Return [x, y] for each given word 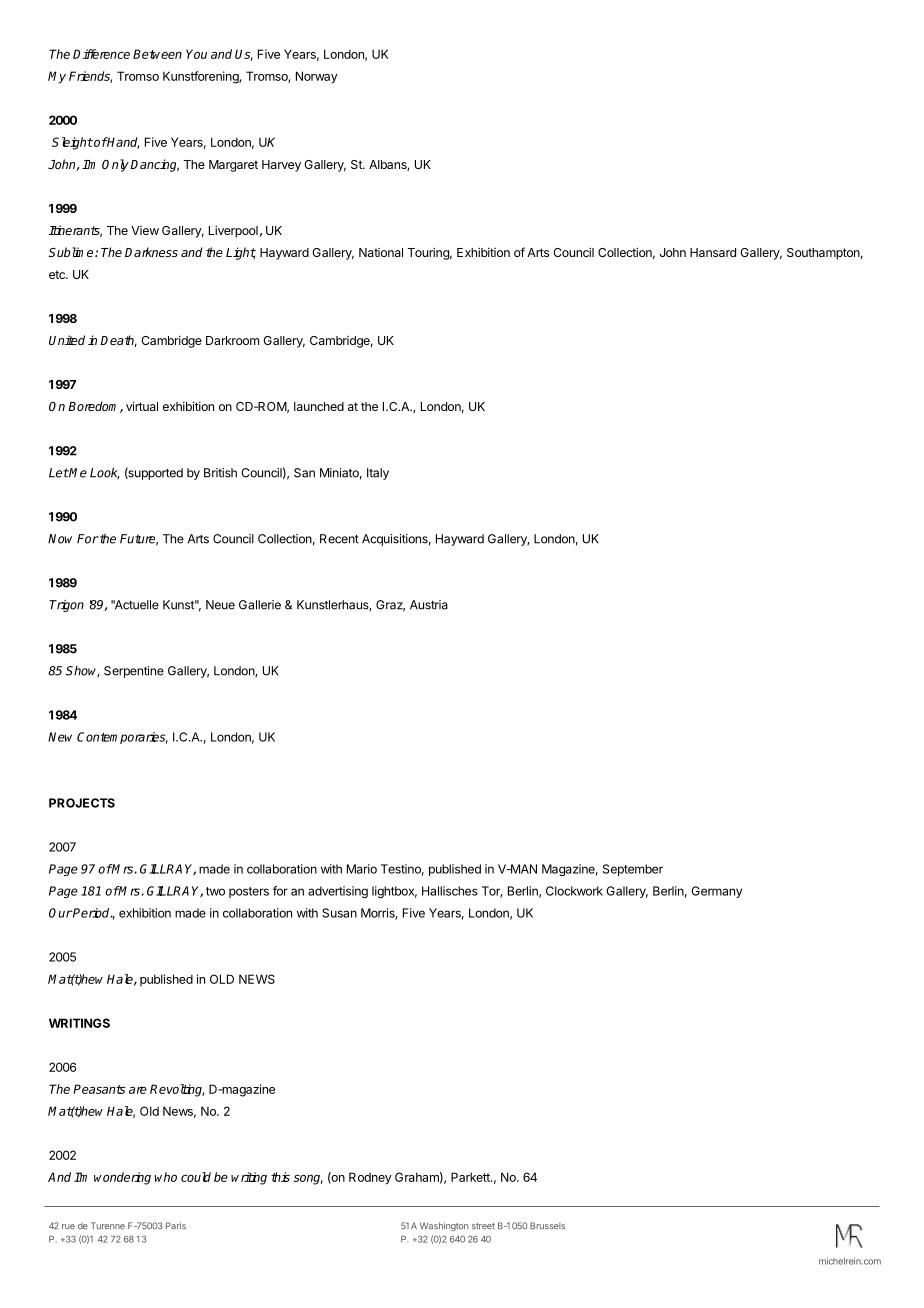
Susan [339, 913]
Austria [429, 605]
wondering [122, 1178]
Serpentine [134, 672]
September [633, 870]
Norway [317, 77]
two [215, 891]
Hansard [713, 252]
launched [319, 406]
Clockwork [574, 891]
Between [157, 54]
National [381, 252]
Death [118, 341]
